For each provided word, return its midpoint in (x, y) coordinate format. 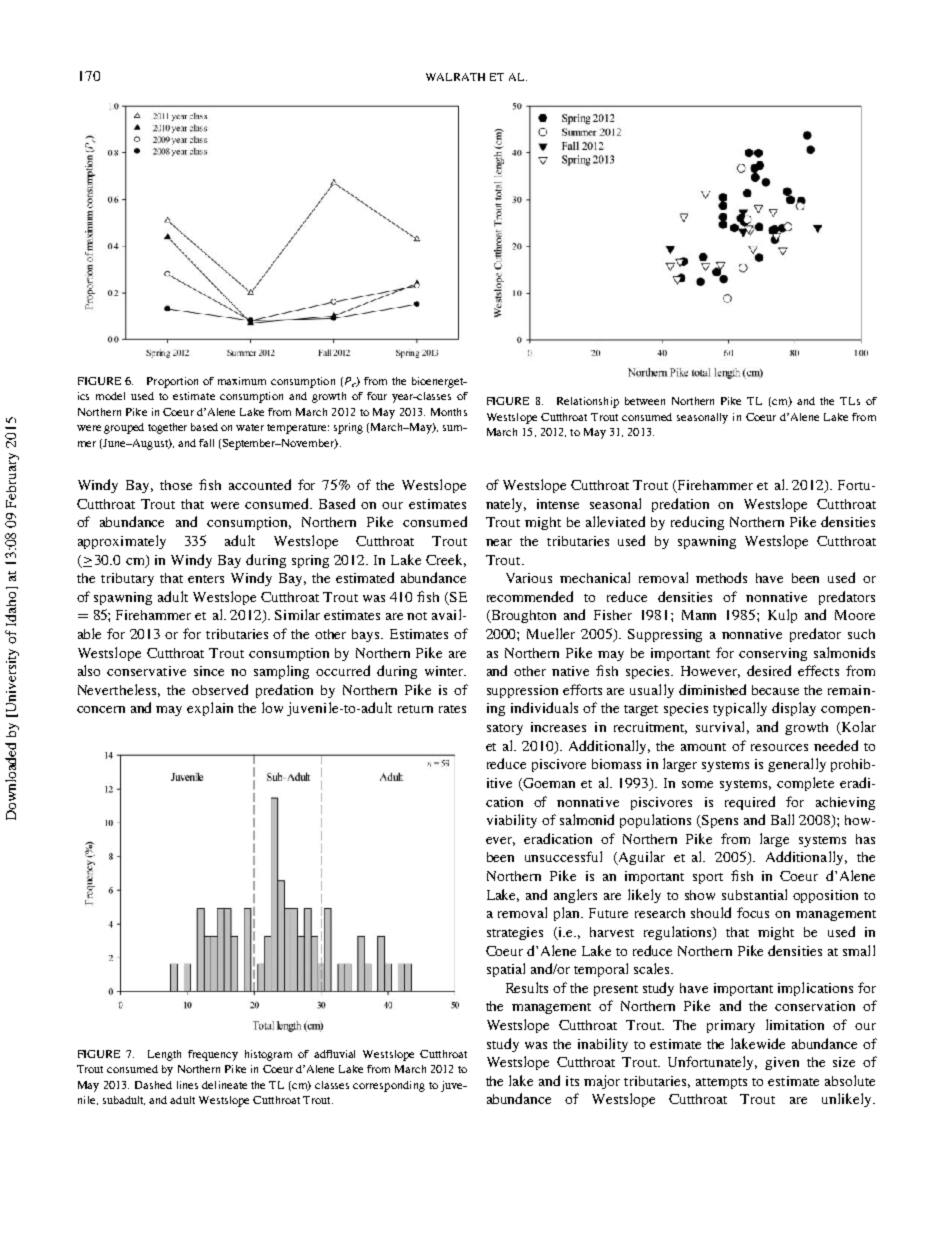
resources (779, 747)
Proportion (172, 382)
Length (164, 1055)
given (782, 1063)
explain (210, 709)
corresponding (389, 1086)
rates (452, 709)
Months (449, 412)
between (645, 401)
